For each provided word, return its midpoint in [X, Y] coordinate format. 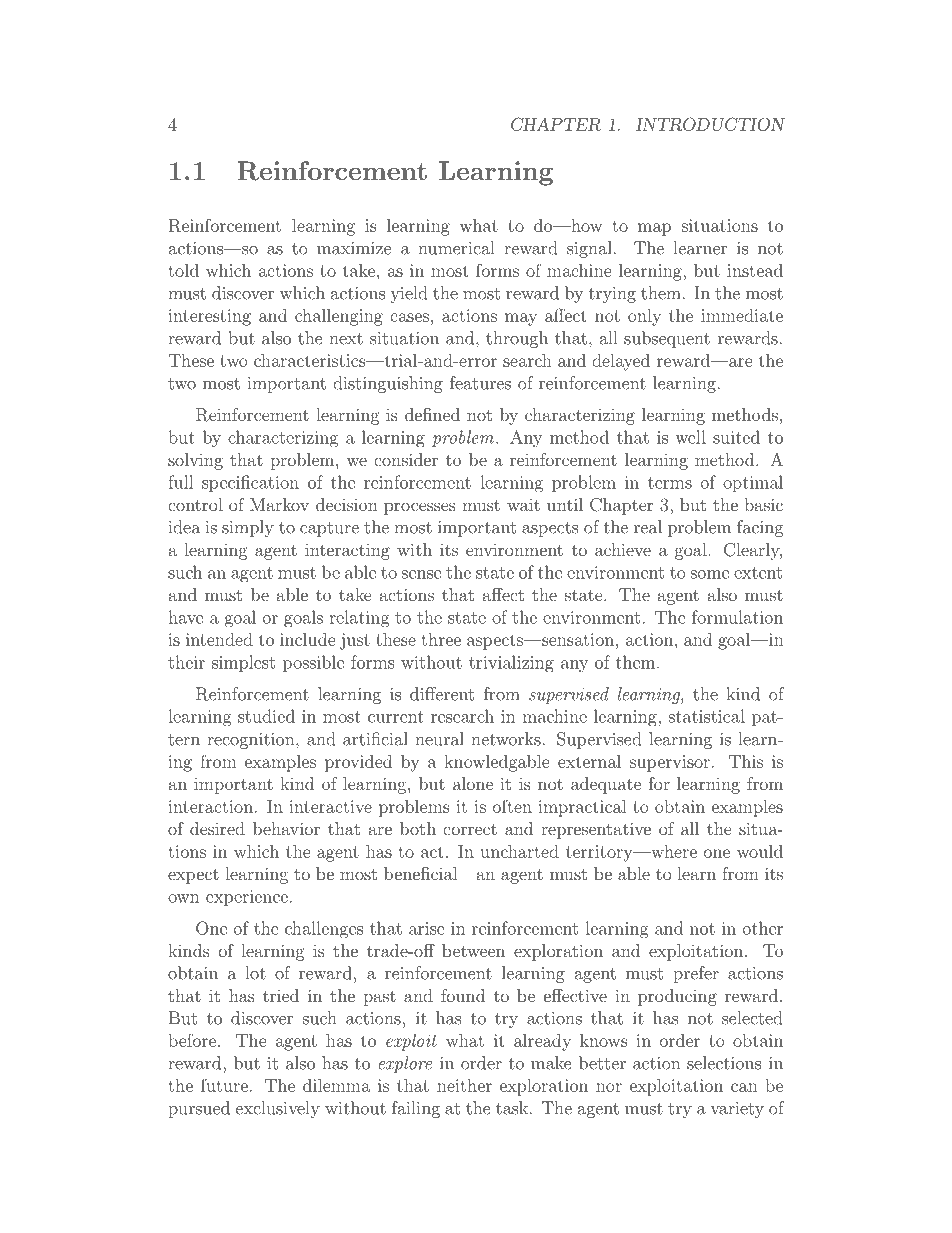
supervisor [670, 763]
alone [473, 783]
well [690, 437]
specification [250, 483]
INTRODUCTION [710, 124]
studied [266, 716]
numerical [456, 248]
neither [464, 1085]
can [744, 1087]
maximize [354, 248]
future [224, 1085]
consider [406, 459]
